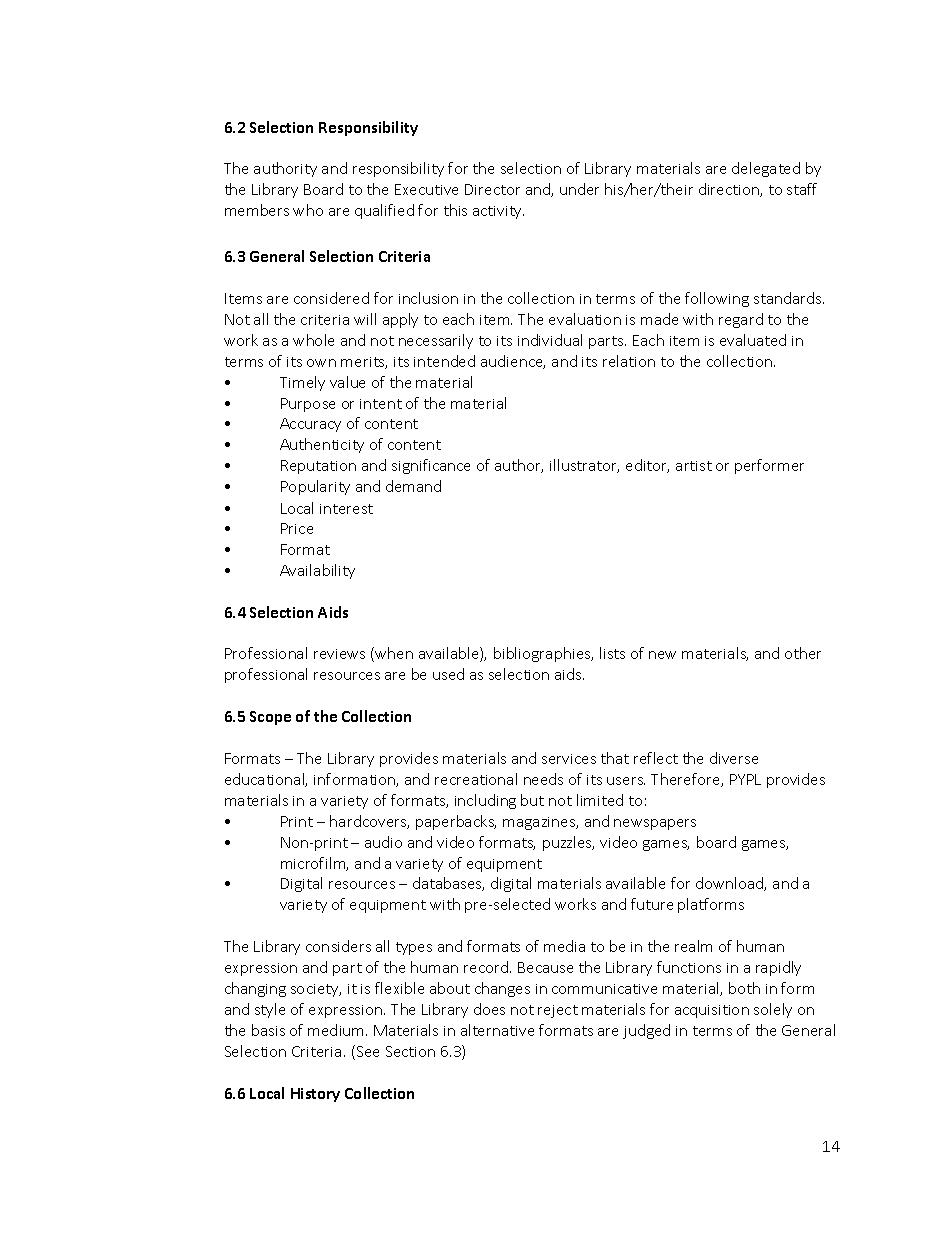  Describe the element at coordinates (694, 466) in the document. I see `artist` at that location.
